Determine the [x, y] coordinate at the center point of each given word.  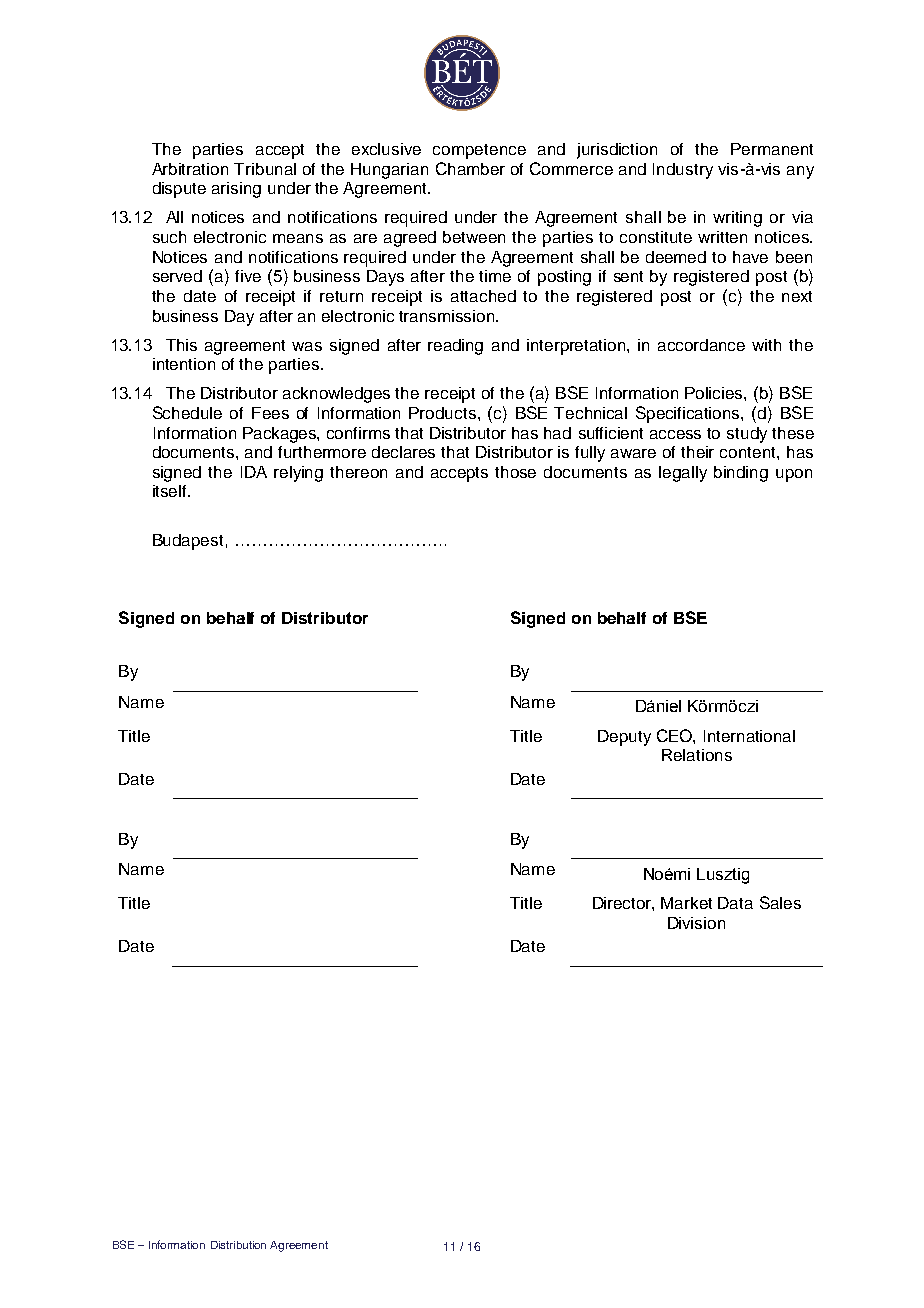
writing [737, 219]
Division [696, 923]
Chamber [470, 168]
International [749, 736]
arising [236, 190]
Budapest [188, 542]
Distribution [238, 1245]
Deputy [624, 738]
